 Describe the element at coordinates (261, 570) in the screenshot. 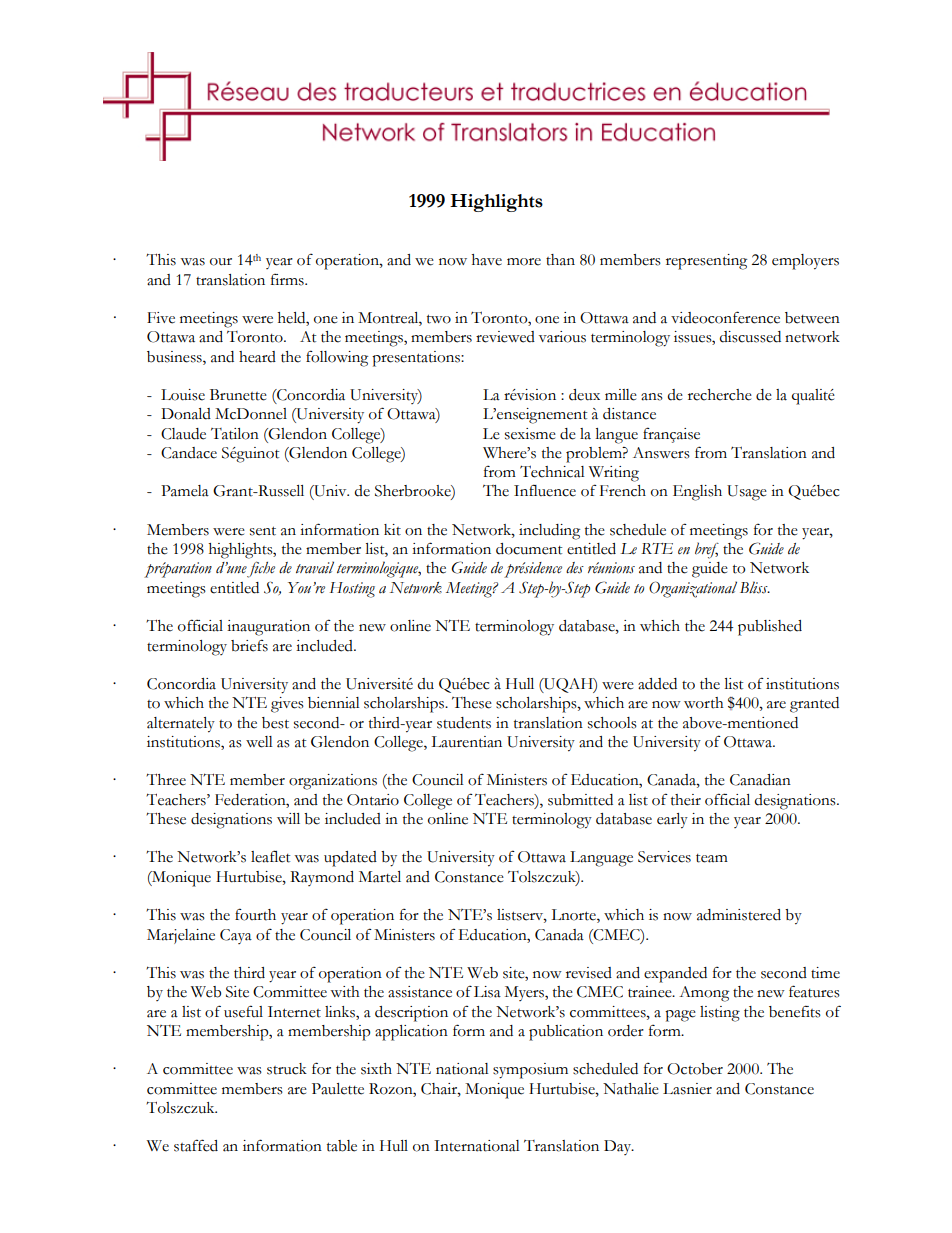

I see `fiche` at that location.
